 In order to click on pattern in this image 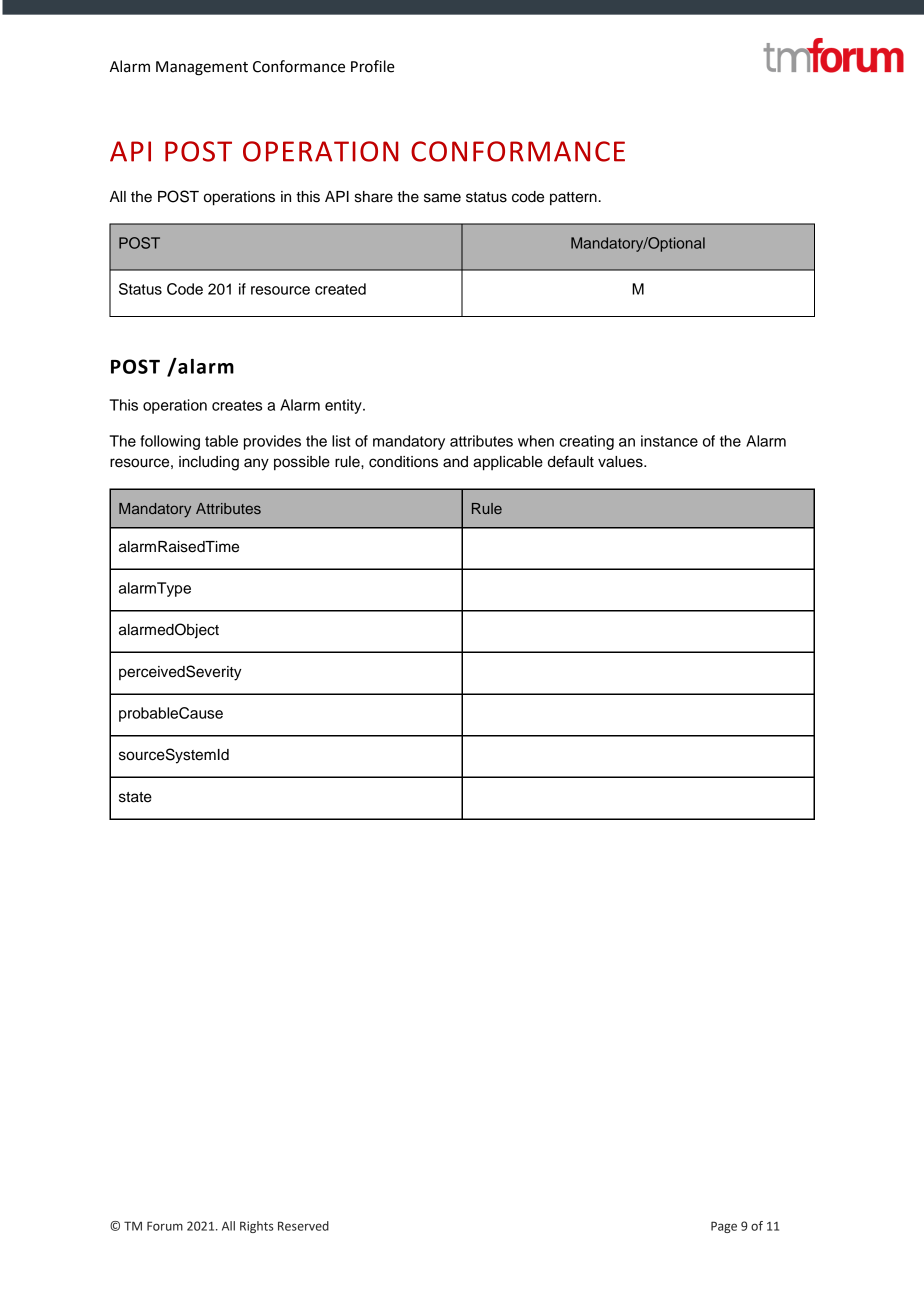, I will do `click(573, 199)`.
